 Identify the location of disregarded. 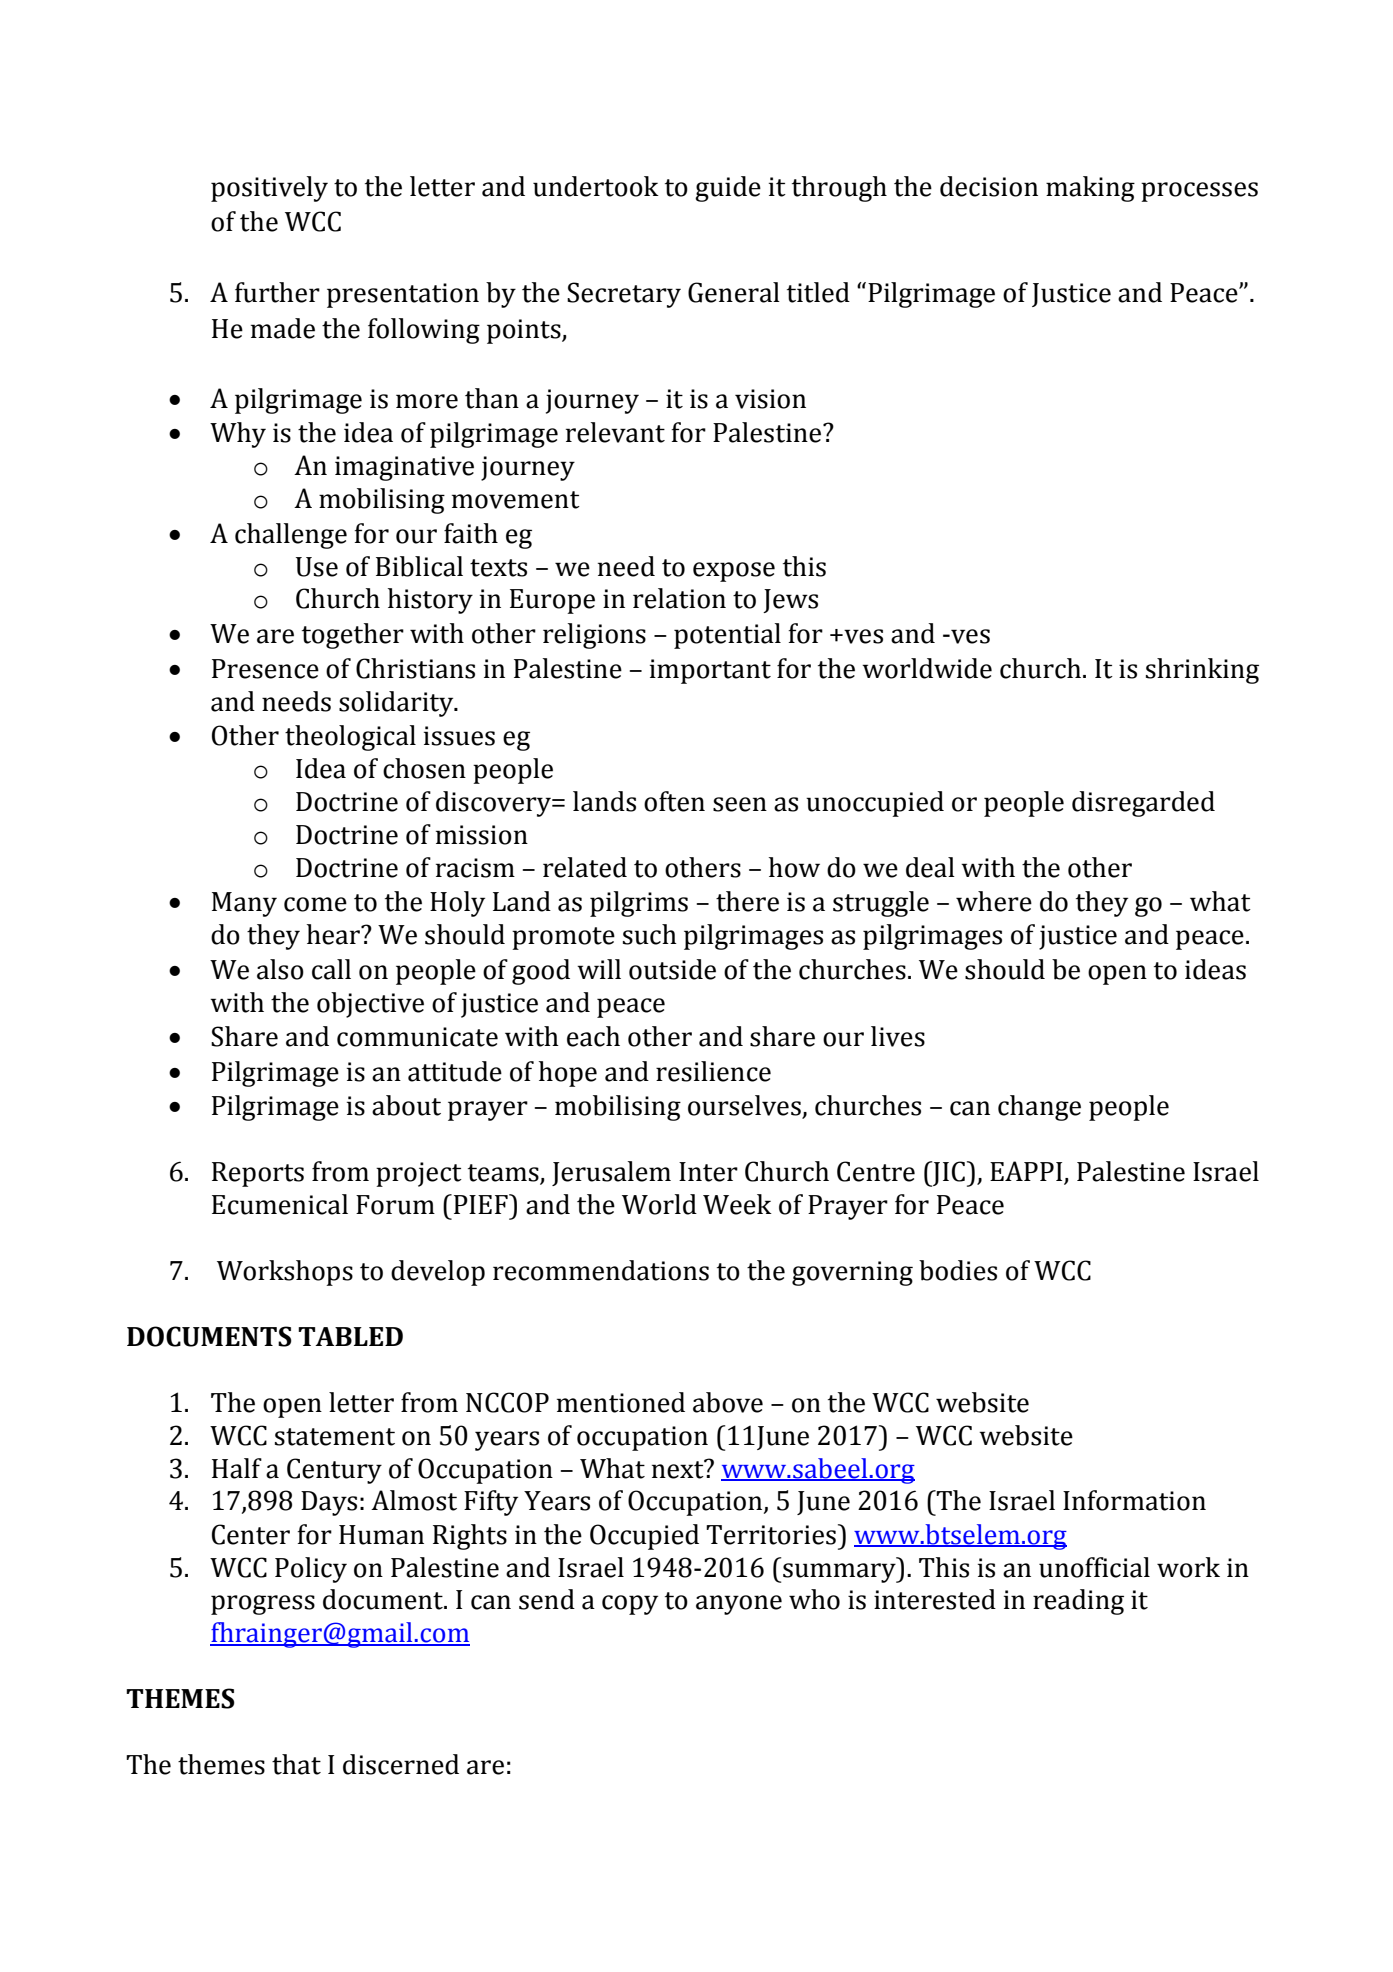
(1143, 804).
